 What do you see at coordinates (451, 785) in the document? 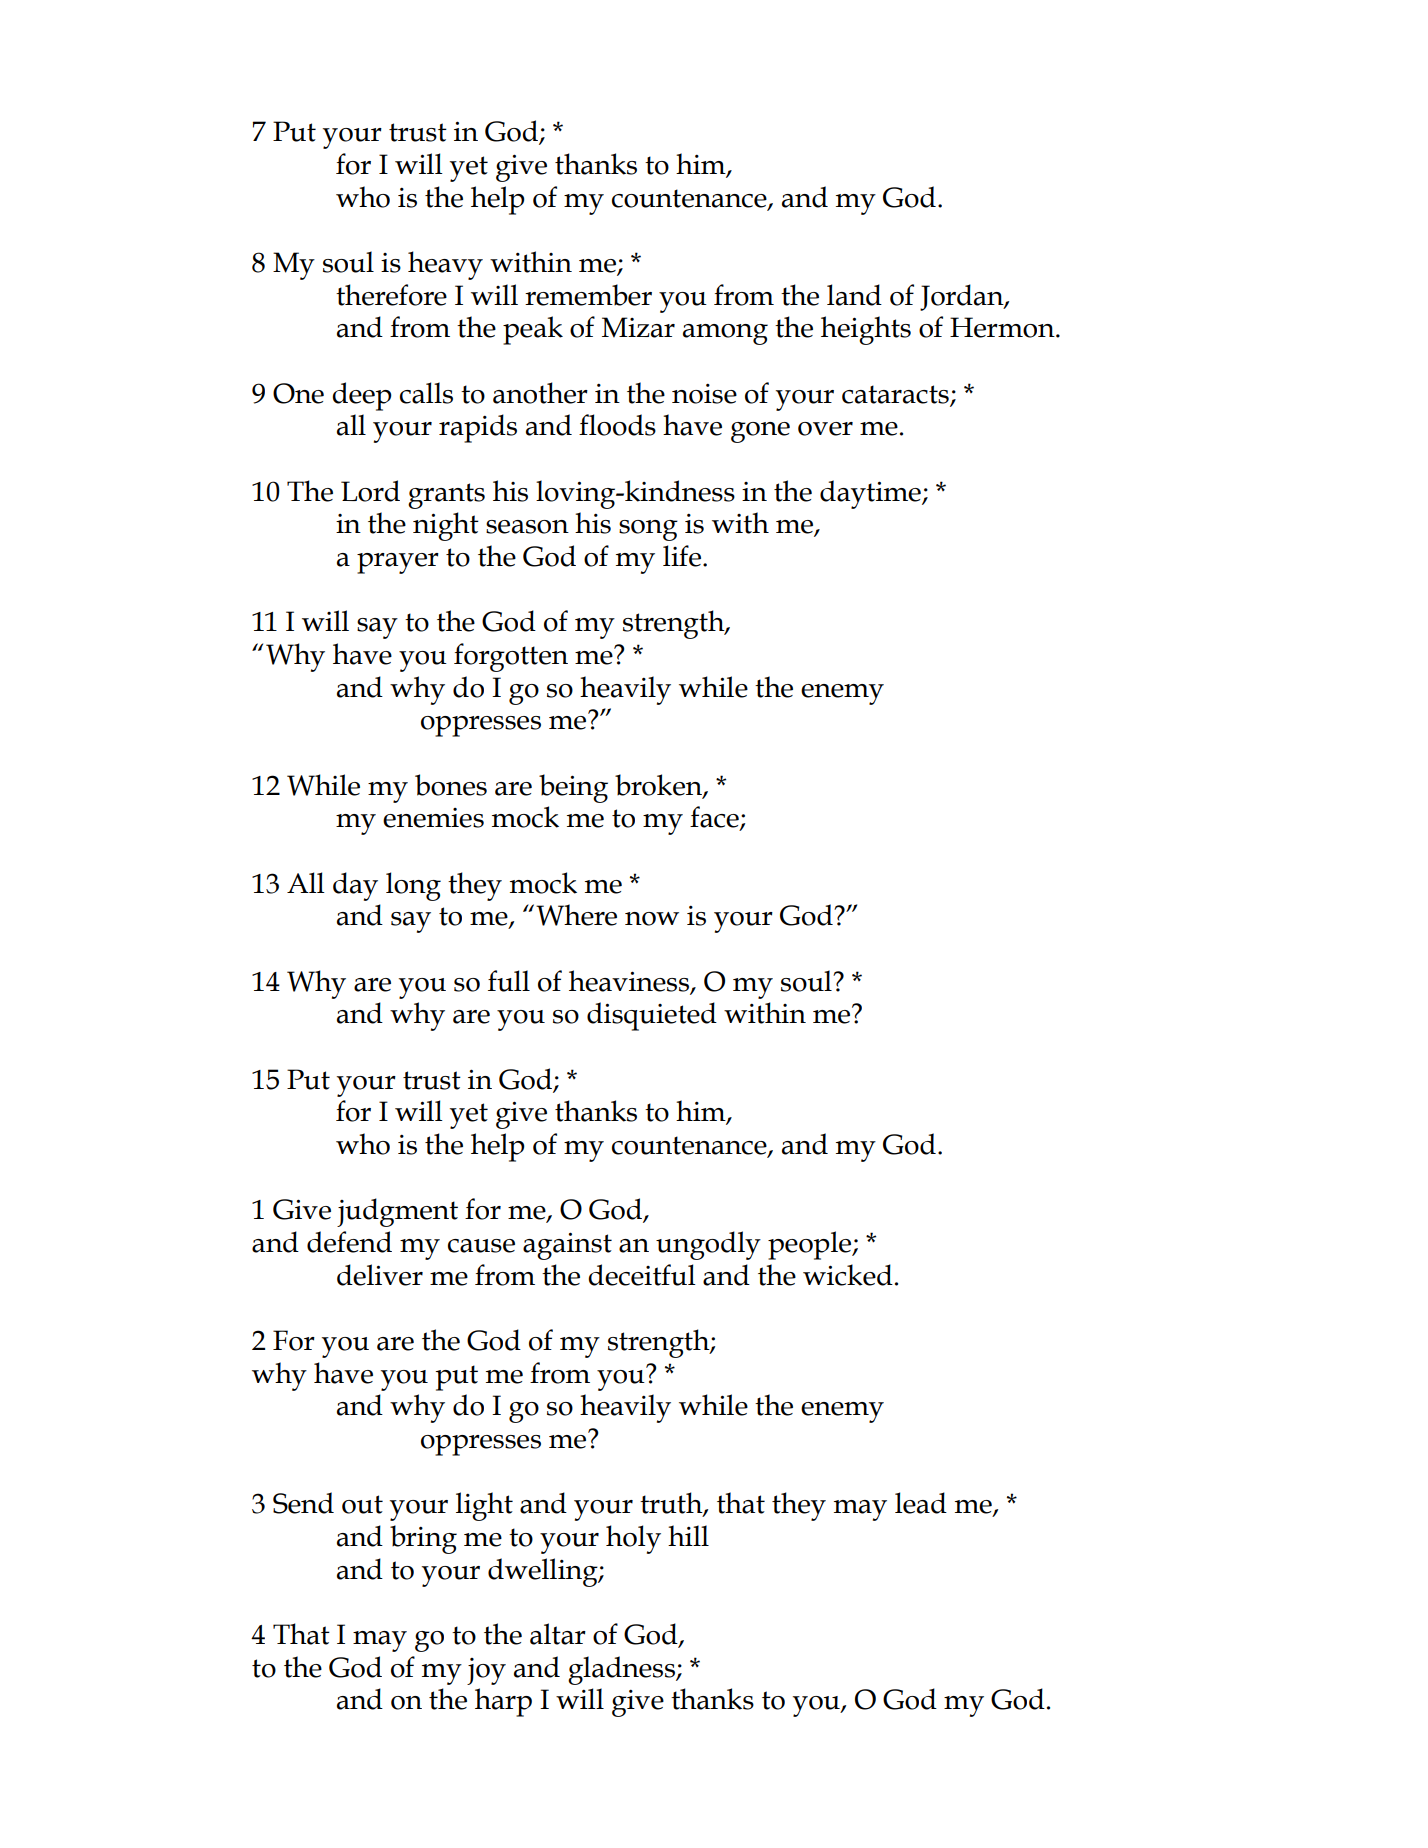
I see `bones` at bounding box center [451, 785].
